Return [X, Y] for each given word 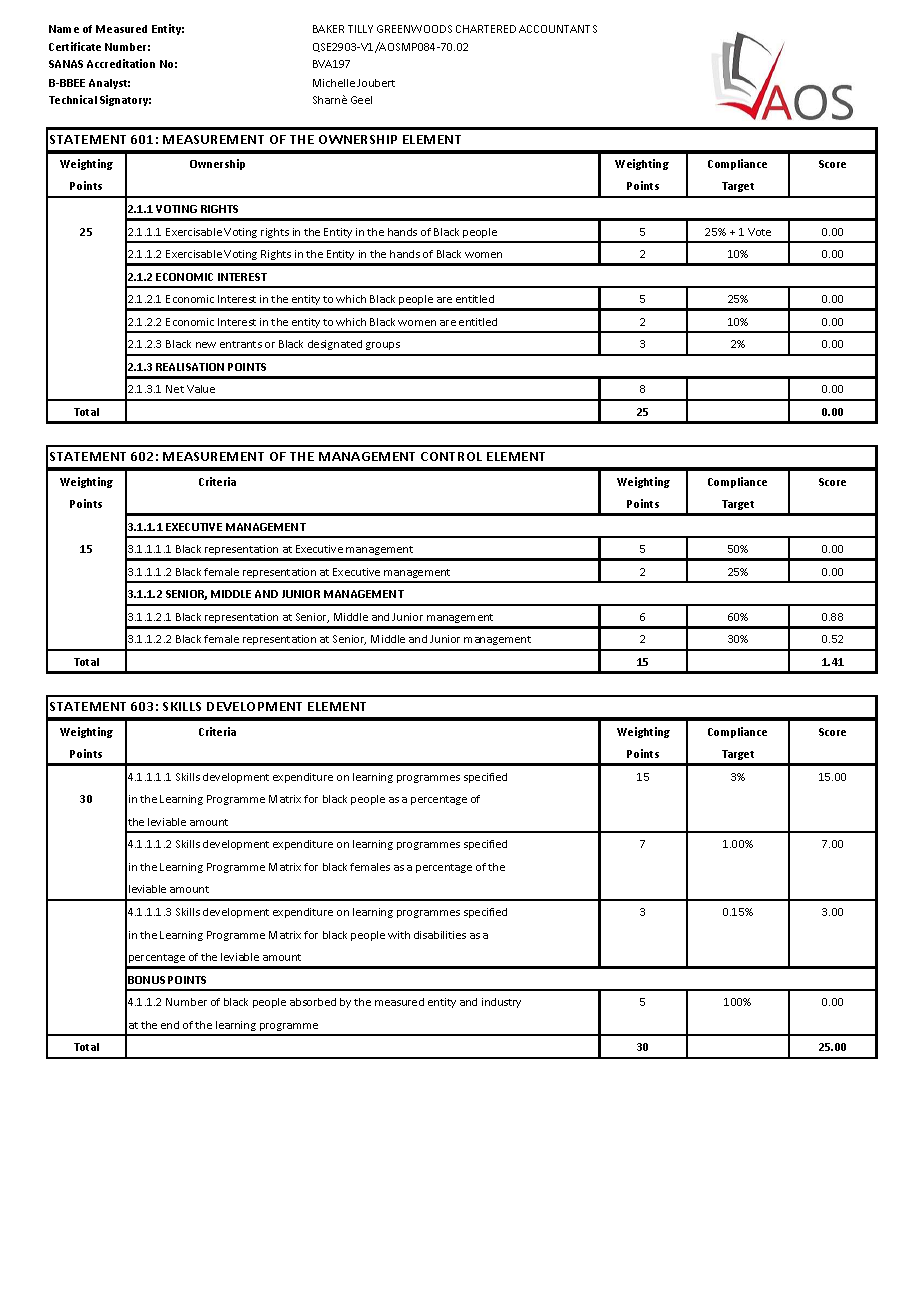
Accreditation [121, 63]
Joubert [376, 83]
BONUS [146, 980]
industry [501, 1003]
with [399, 935]
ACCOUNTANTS [558, 29]
